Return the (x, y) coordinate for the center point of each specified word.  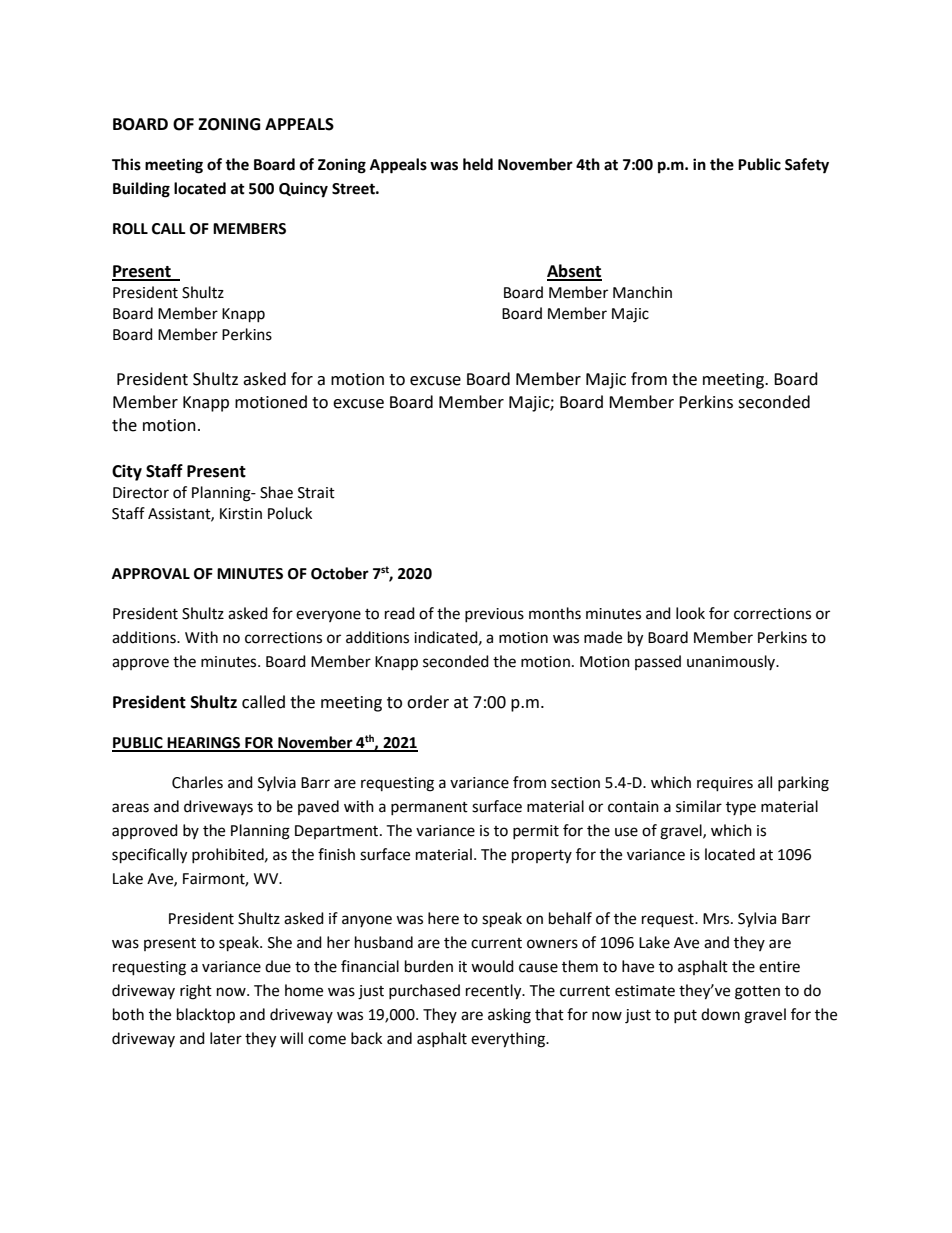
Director (141, 493)
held (478, 164)
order (428, 702)
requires (725, 784)
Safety (807, 166)
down (720, 1014)
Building (141, 190)
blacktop (206, 1016)
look (690, 613)
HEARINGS (204, 744)
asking (509, 1016)
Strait (316, 493)
